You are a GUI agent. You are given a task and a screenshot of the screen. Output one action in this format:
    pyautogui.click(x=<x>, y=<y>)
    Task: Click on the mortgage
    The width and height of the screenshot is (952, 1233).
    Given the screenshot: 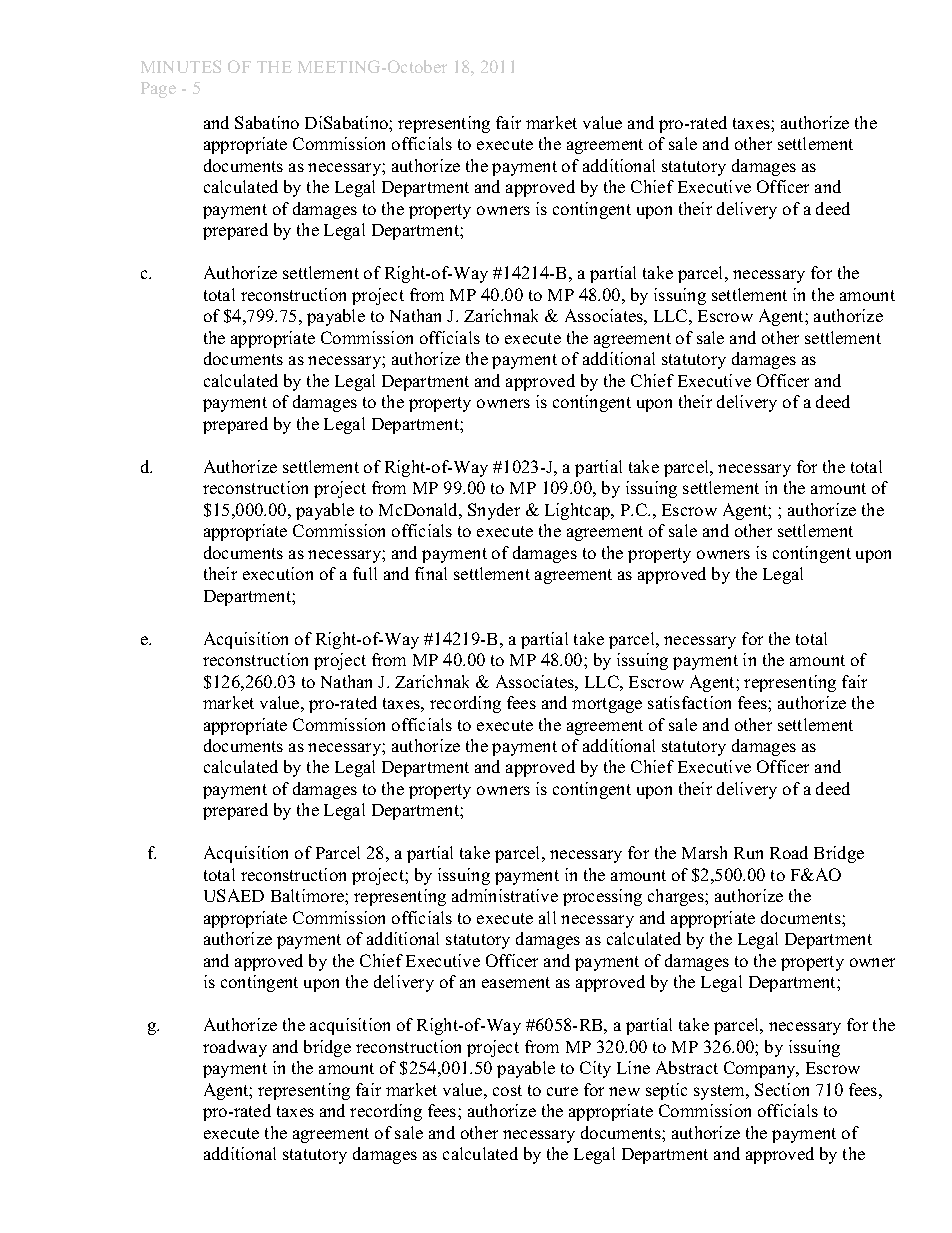 What is the action you would take?
    pyautogui.click(x=607, y=705)
